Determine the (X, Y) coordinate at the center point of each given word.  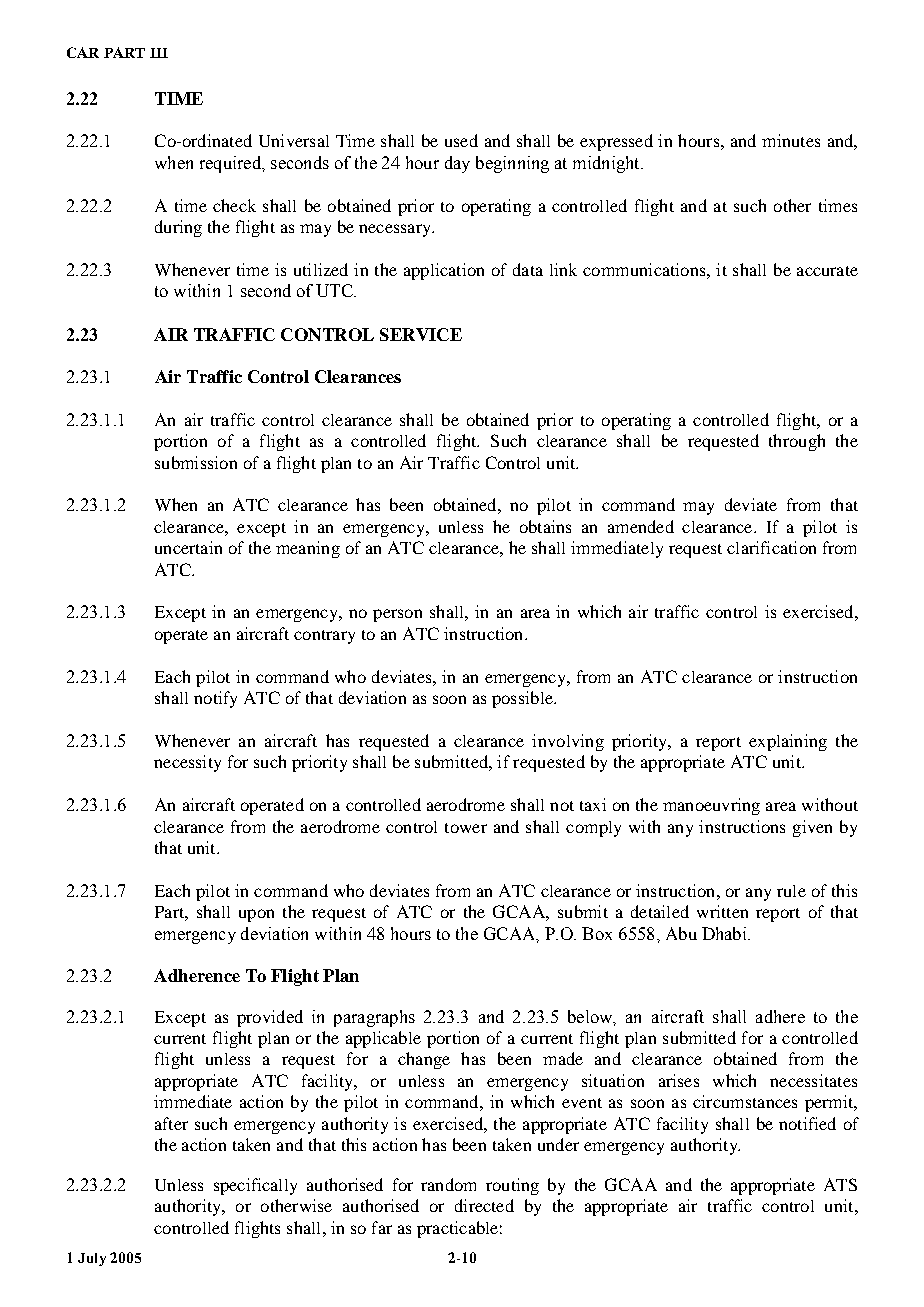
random (448, 1184)
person (397, 615)
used (461, 140)
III (159, 53)
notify (215, 699)
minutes (791, 140)
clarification (771, 547)
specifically (255, 1186)
